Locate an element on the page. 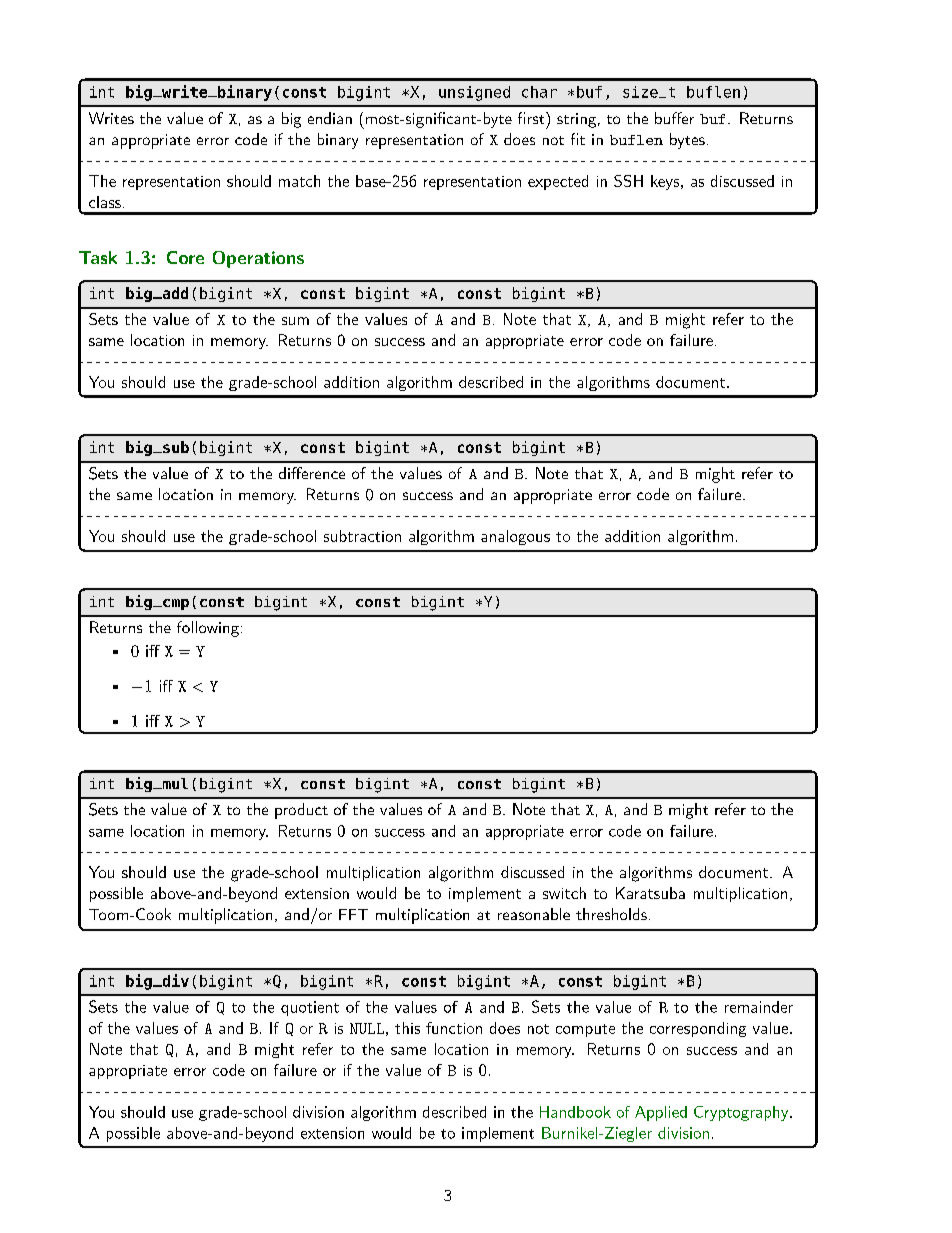 The height and width of the image is (1233, 952). product is located at coordinates (301, 811).
